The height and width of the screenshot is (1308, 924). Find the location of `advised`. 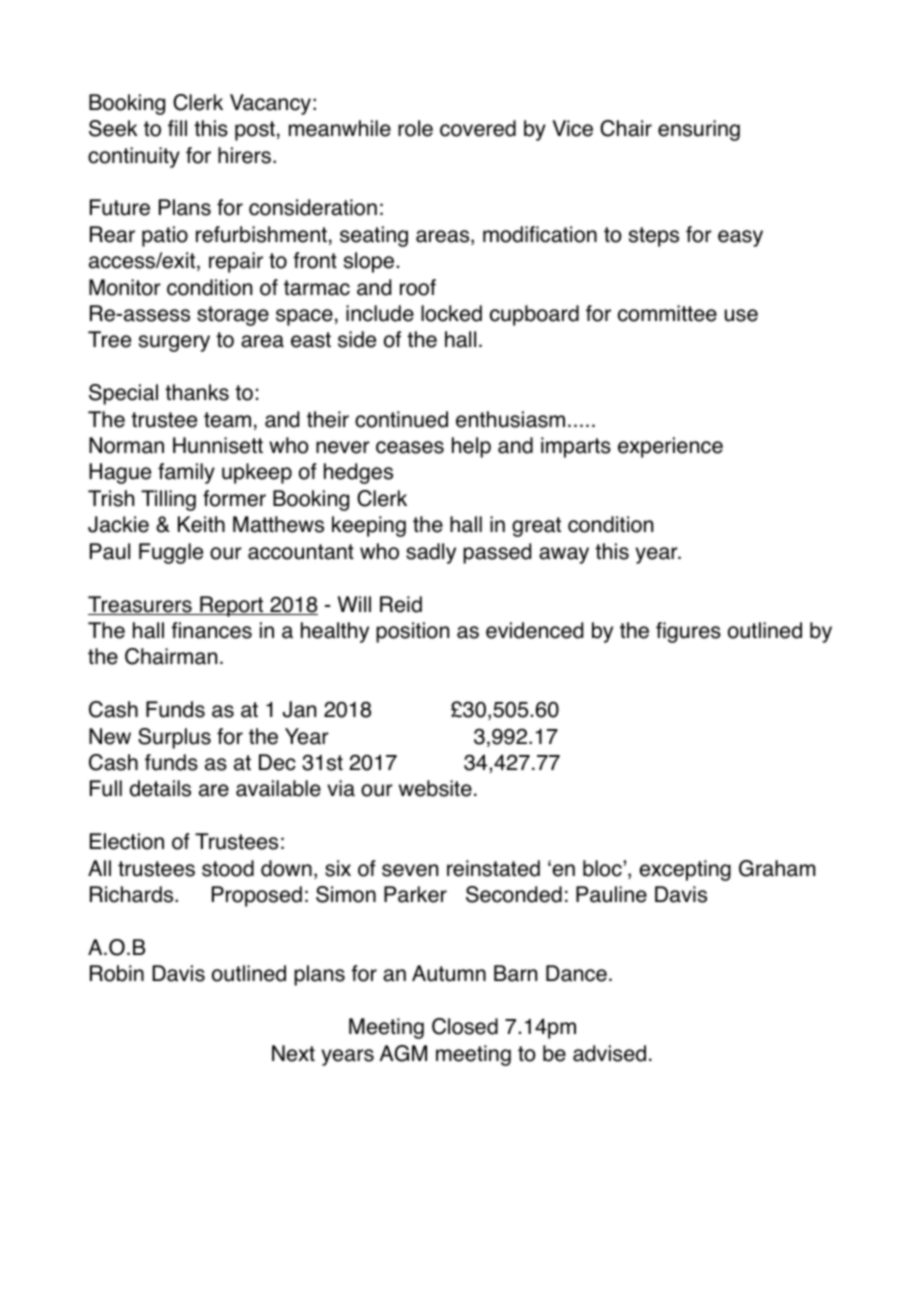

advised is located at coordinates (609, 1053).
